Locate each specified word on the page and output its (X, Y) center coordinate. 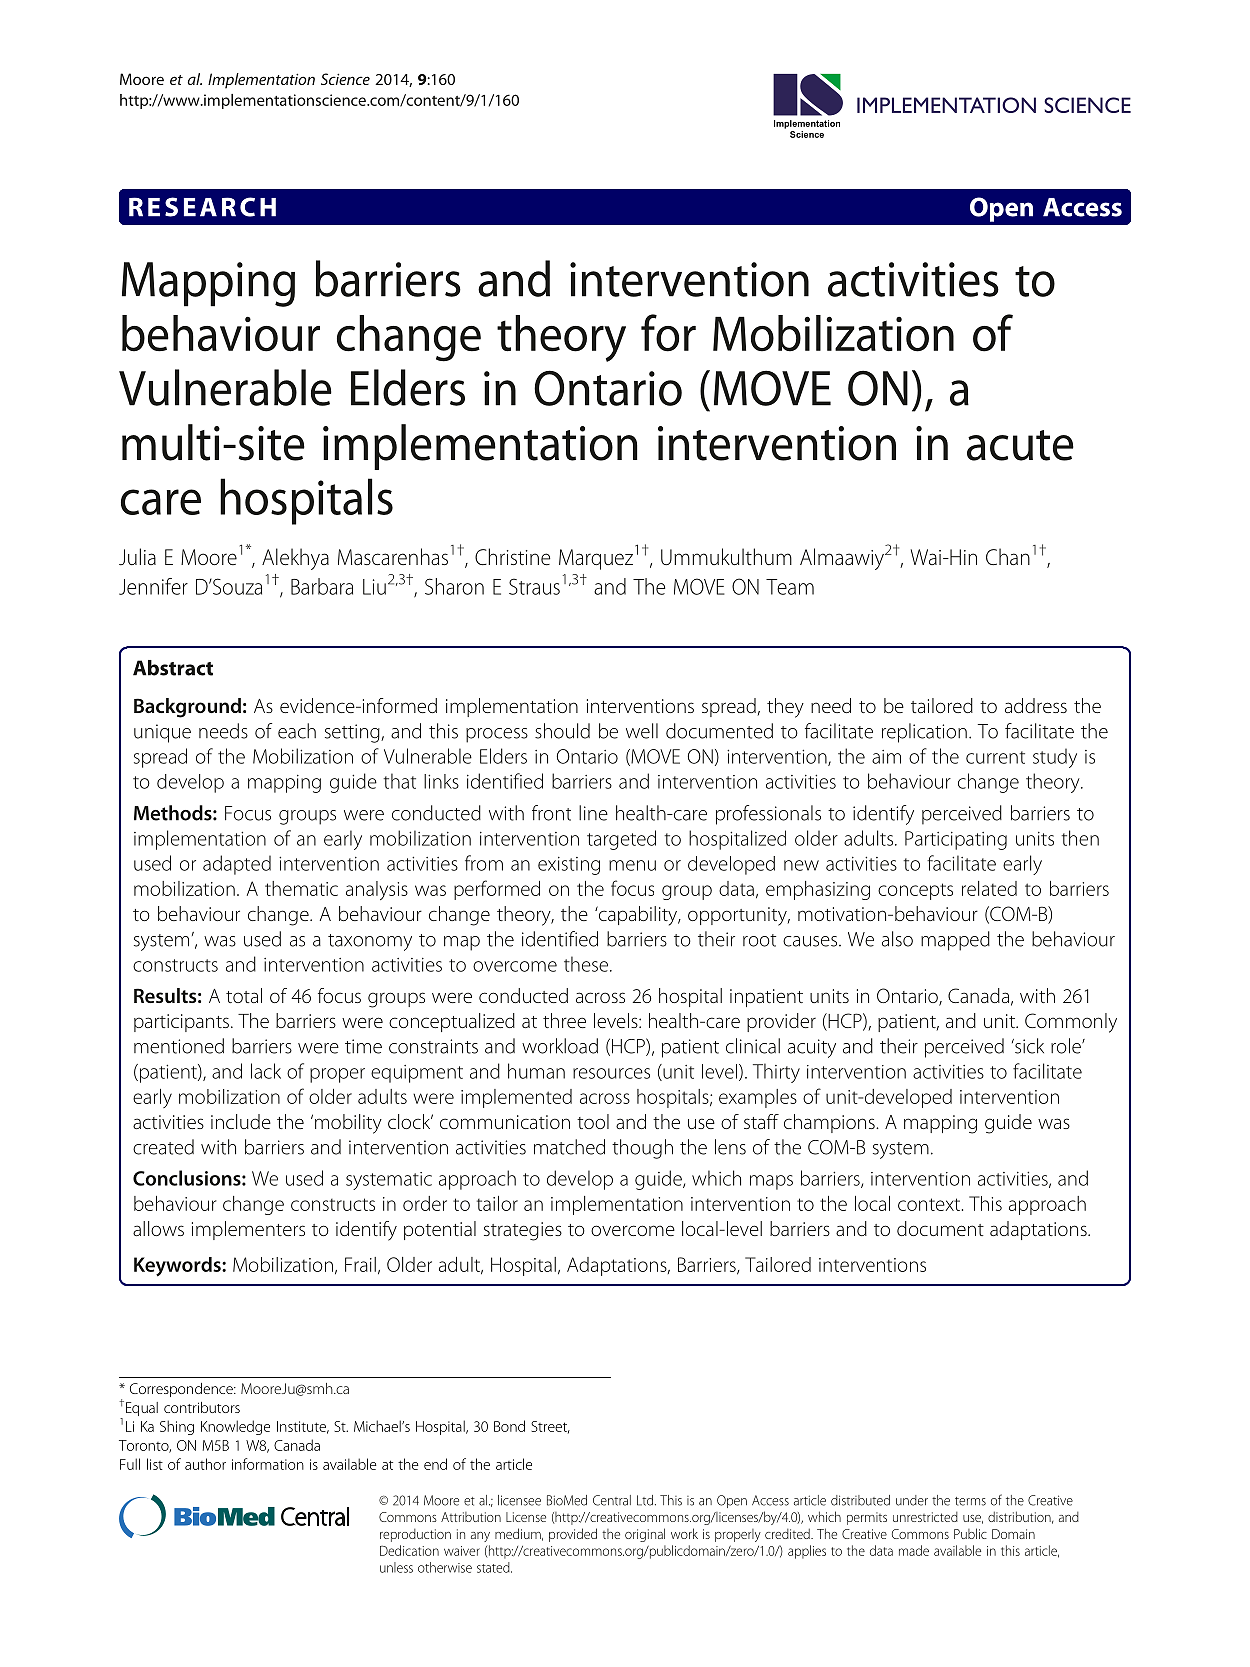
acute (1020, 445)
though (642, 1149)
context (930, 1204)
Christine (513, 557)
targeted (621, 840)
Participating (956, 840)
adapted (237, 865)
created (163, 1147)
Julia (137, 556)
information (268, 1464)
